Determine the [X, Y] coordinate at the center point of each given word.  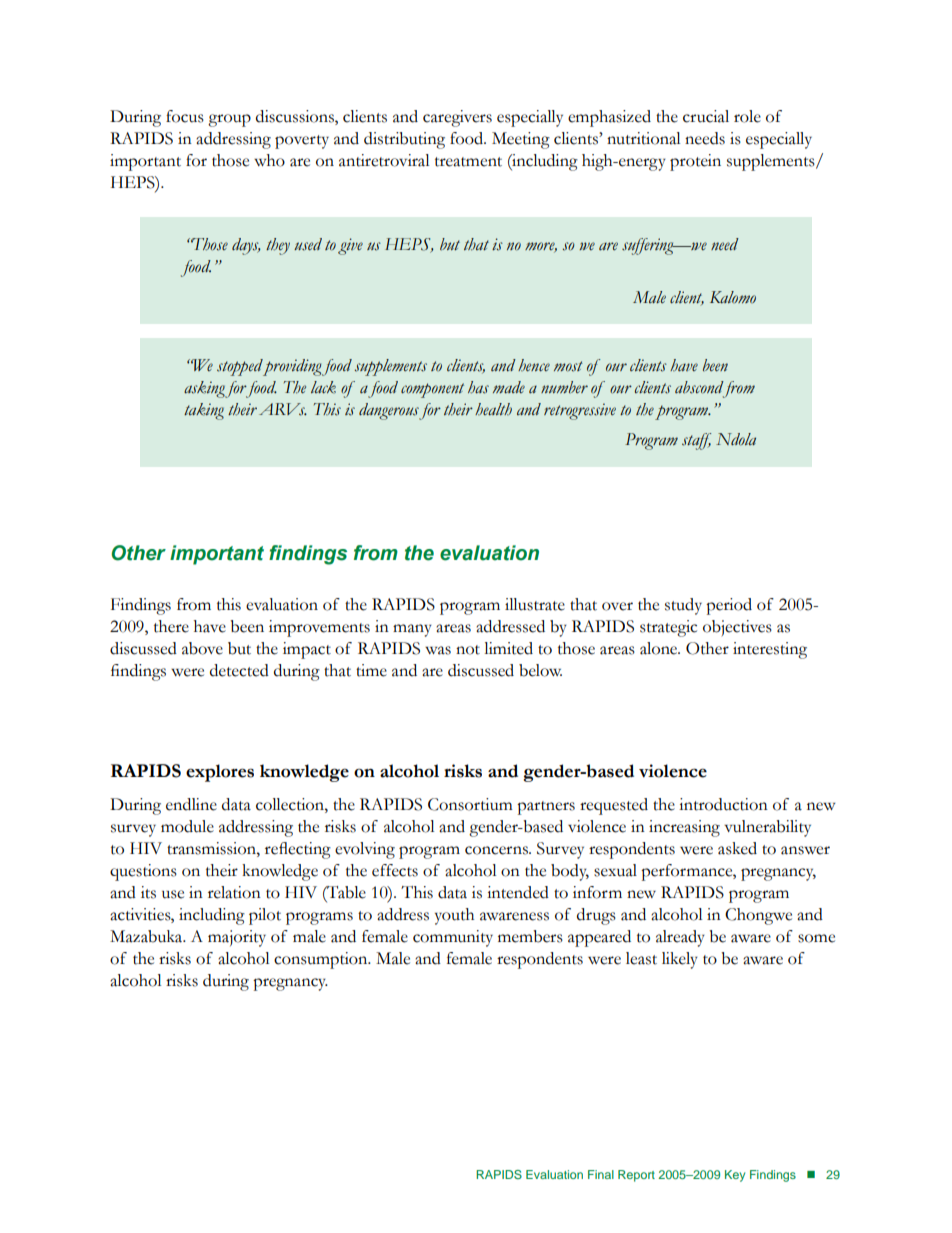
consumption [322, 960]
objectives [737, 628]
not [468, 650]
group [229, 120]
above [202, 648]
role [747, 116]
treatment [468, 162]
